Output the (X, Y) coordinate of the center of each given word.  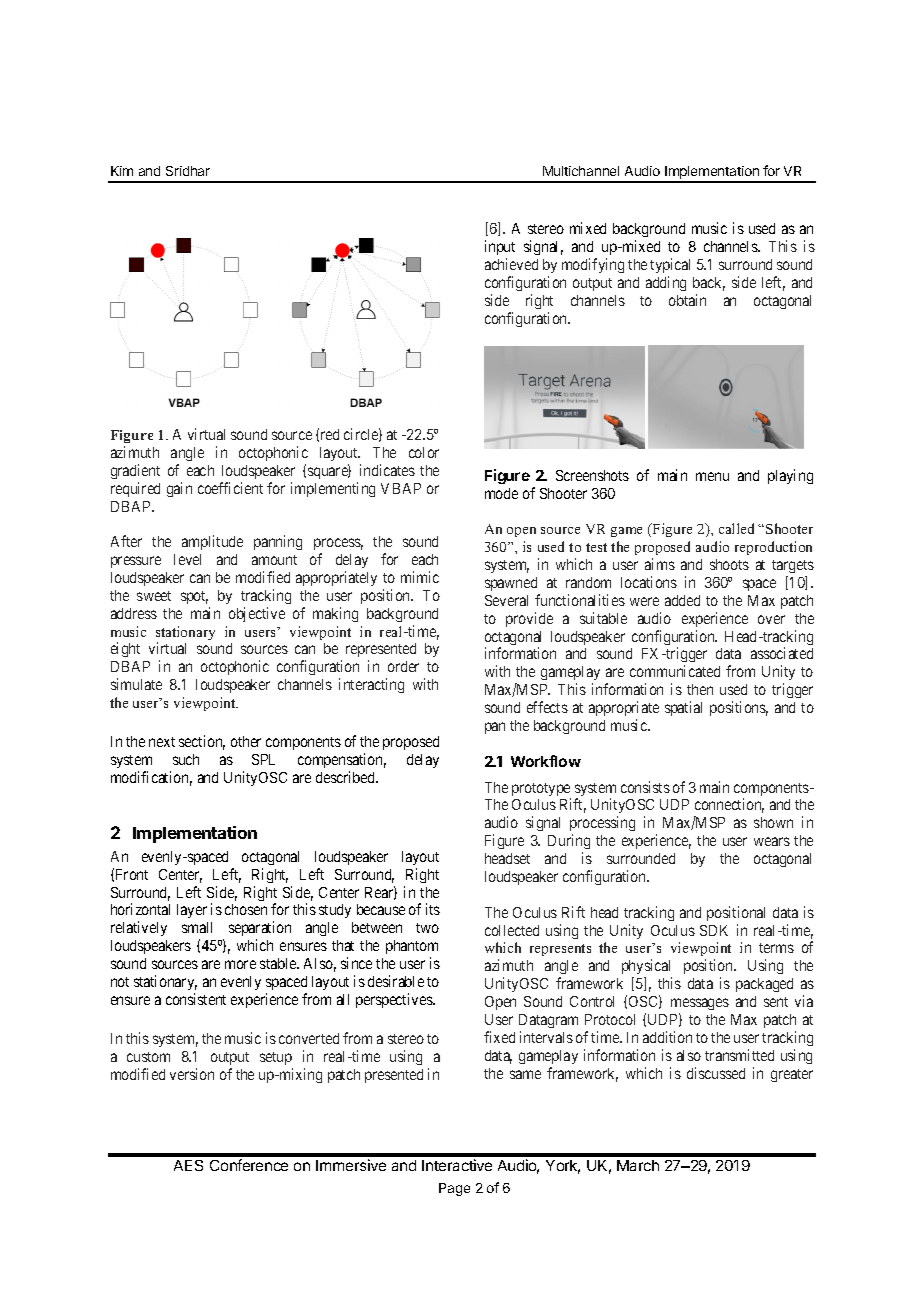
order (403, 666)
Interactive (457, 1165)
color (424, 452)
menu (712, 476)
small (197, 927)
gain (179, 489)
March (638, 1165)
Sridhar (188, 171)
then (700, 689)
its (433, 909)
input (500, 247)
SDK (714, 930)
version (192, 1074)
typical (670, 265)
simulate (136, 684)
